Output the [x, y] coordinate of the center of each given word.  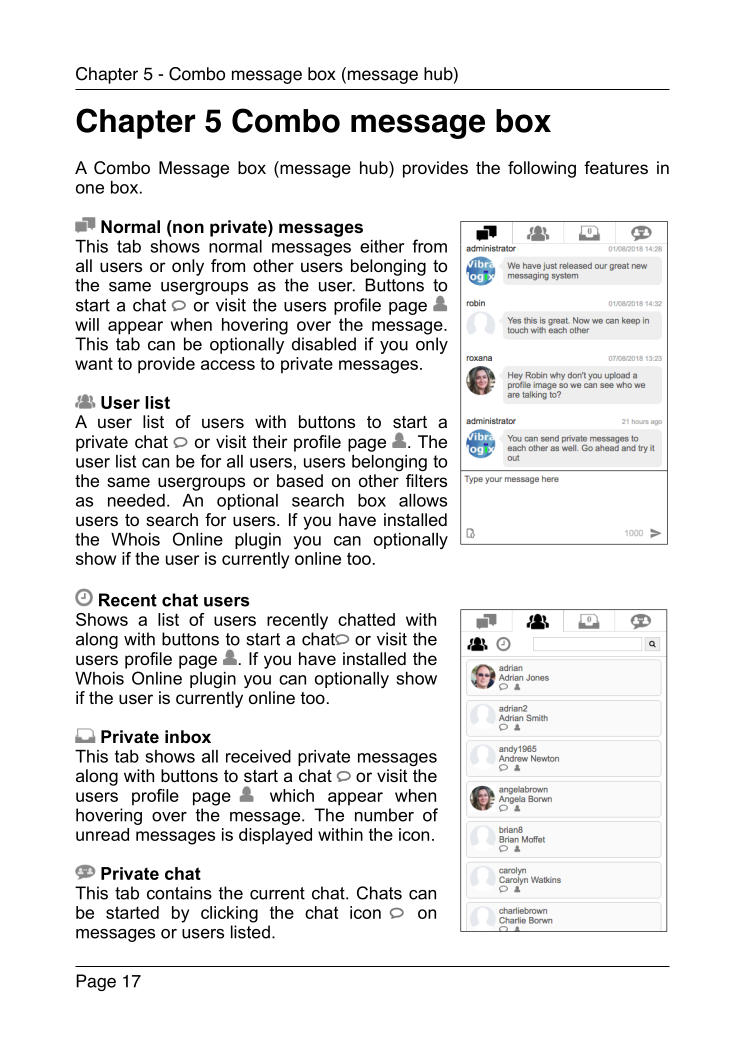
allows [423, 500]
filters [426, 480]
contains [179, 893]
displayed [275, 836]
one [90, 189]
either [382, 246]
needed [136, 500]
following [542, 169]
